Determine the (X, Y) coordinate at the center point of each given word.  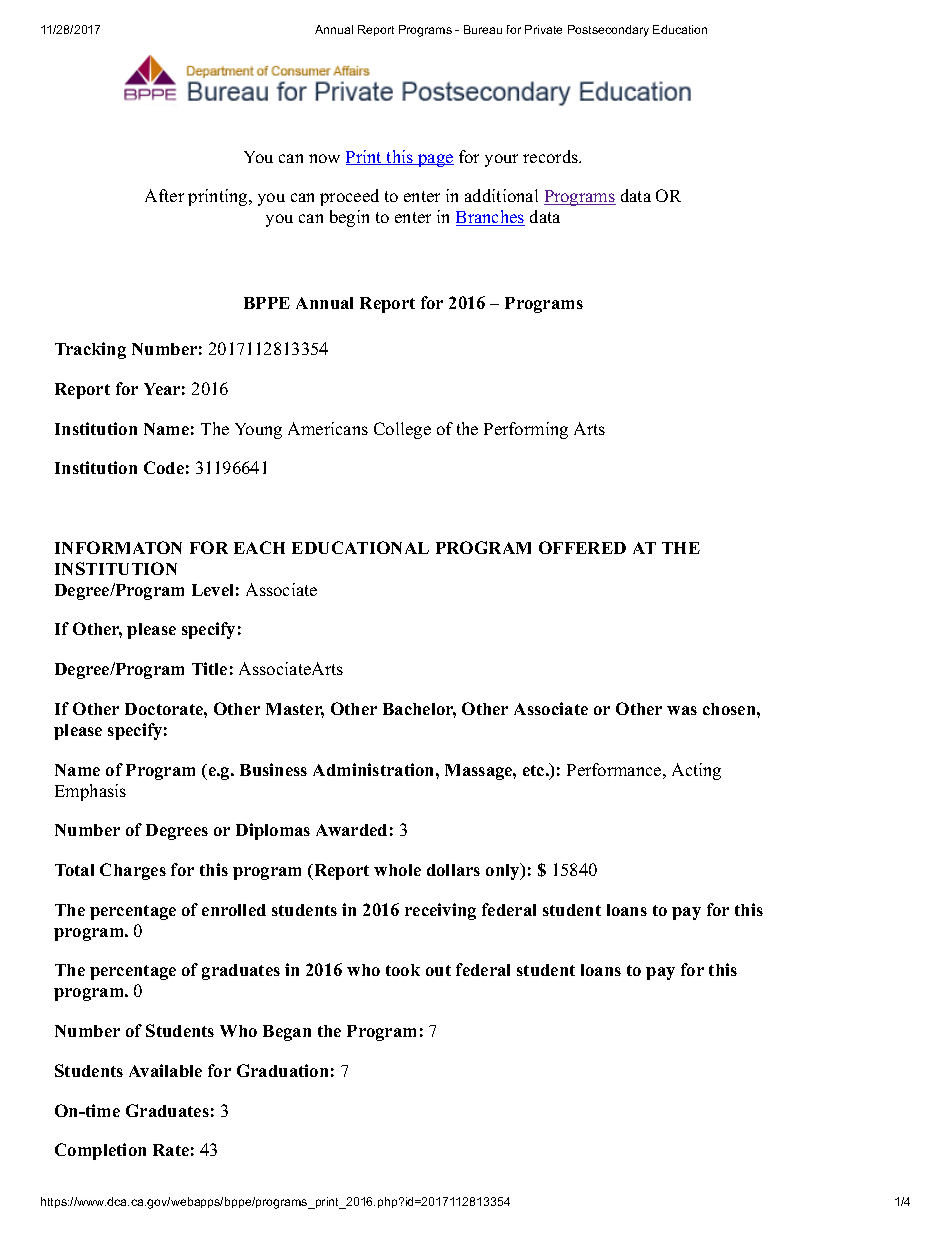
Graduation (282, 1070)
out (438, 970)
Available (165, 1070)
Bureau (483, 29)
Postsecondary (608, 31)
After (164, 195)
